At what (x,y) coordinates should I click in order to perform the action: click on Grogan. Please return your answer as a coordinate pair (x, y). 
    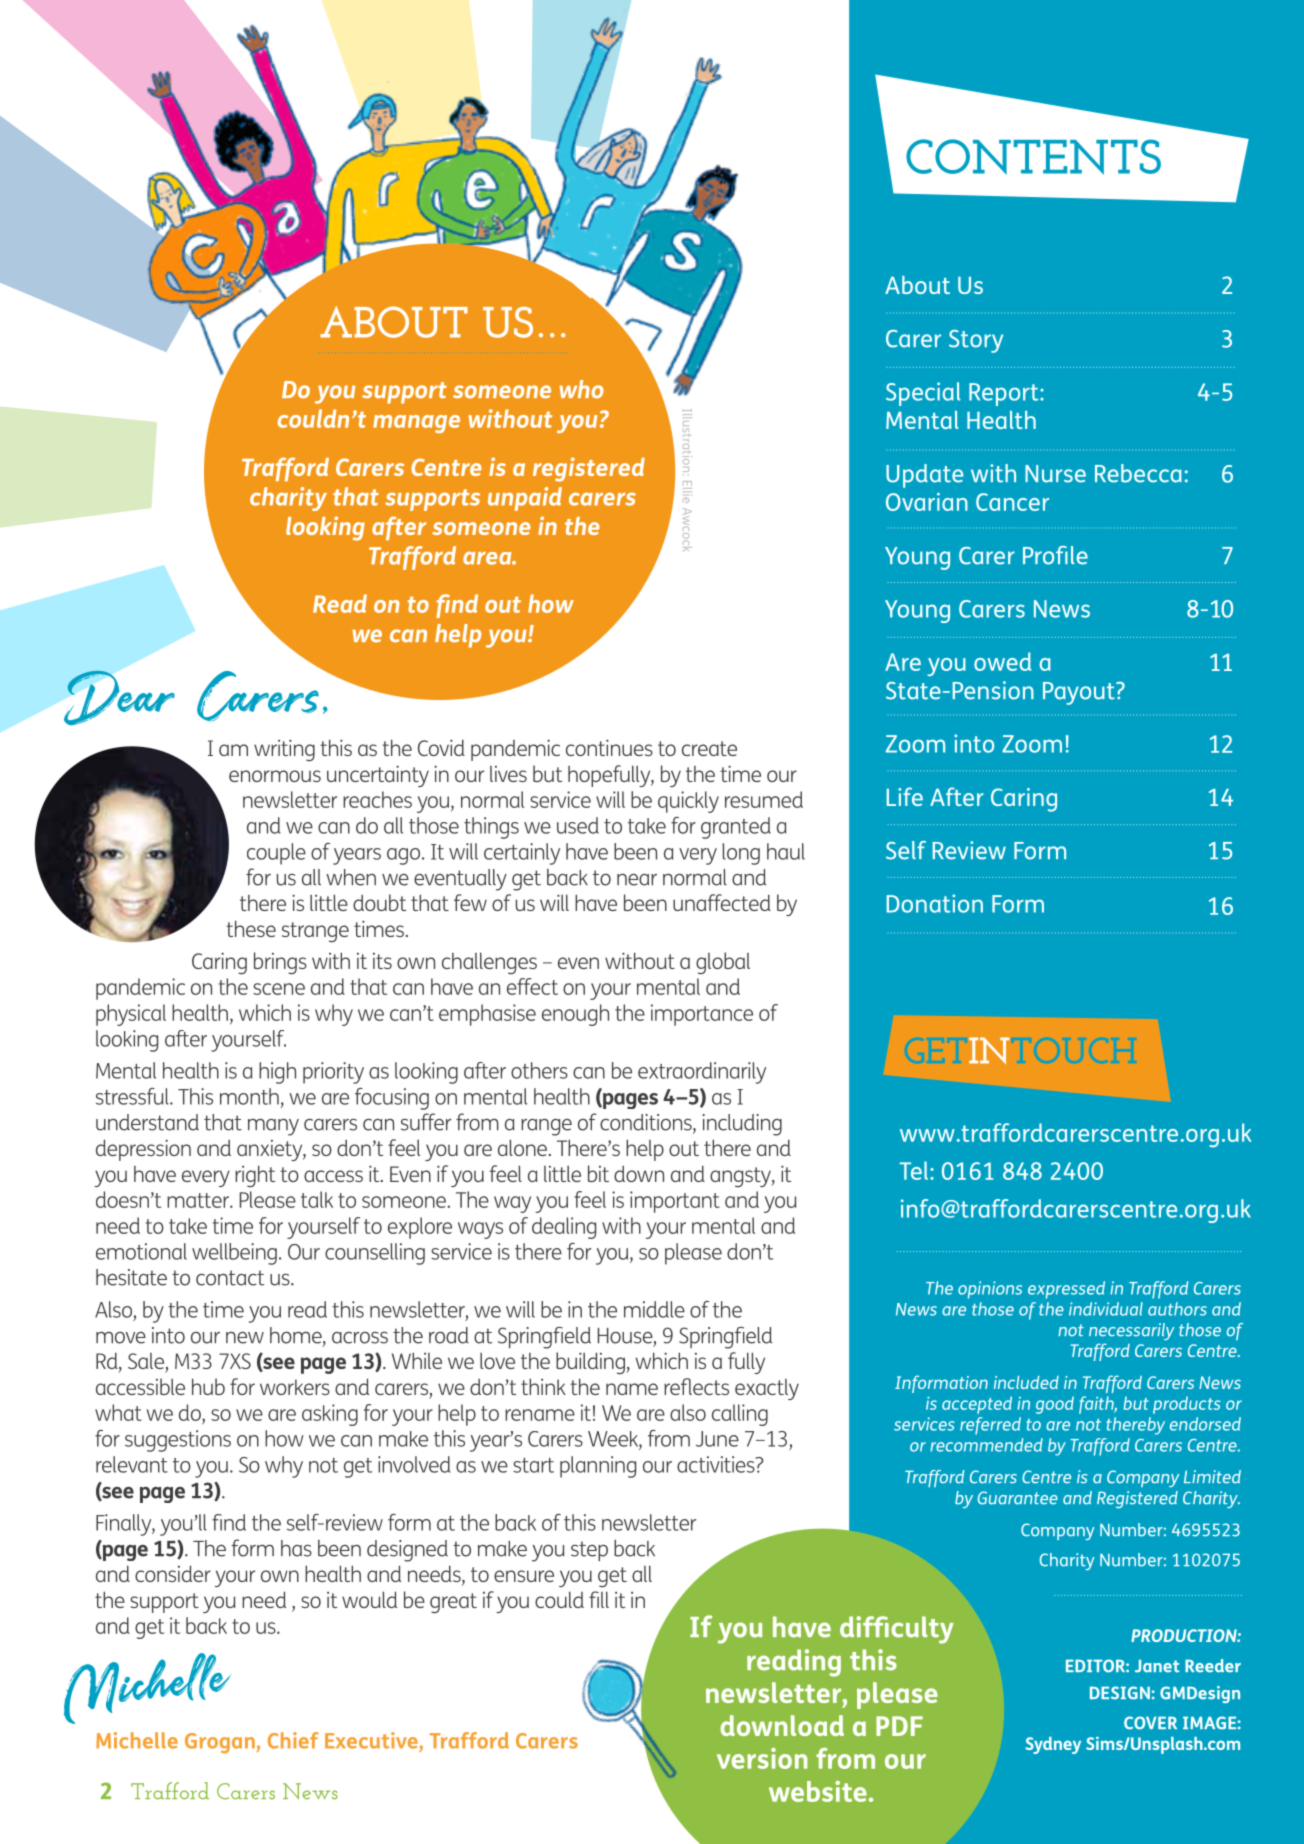
    Looking at the image, I should click on (220, 1743).
